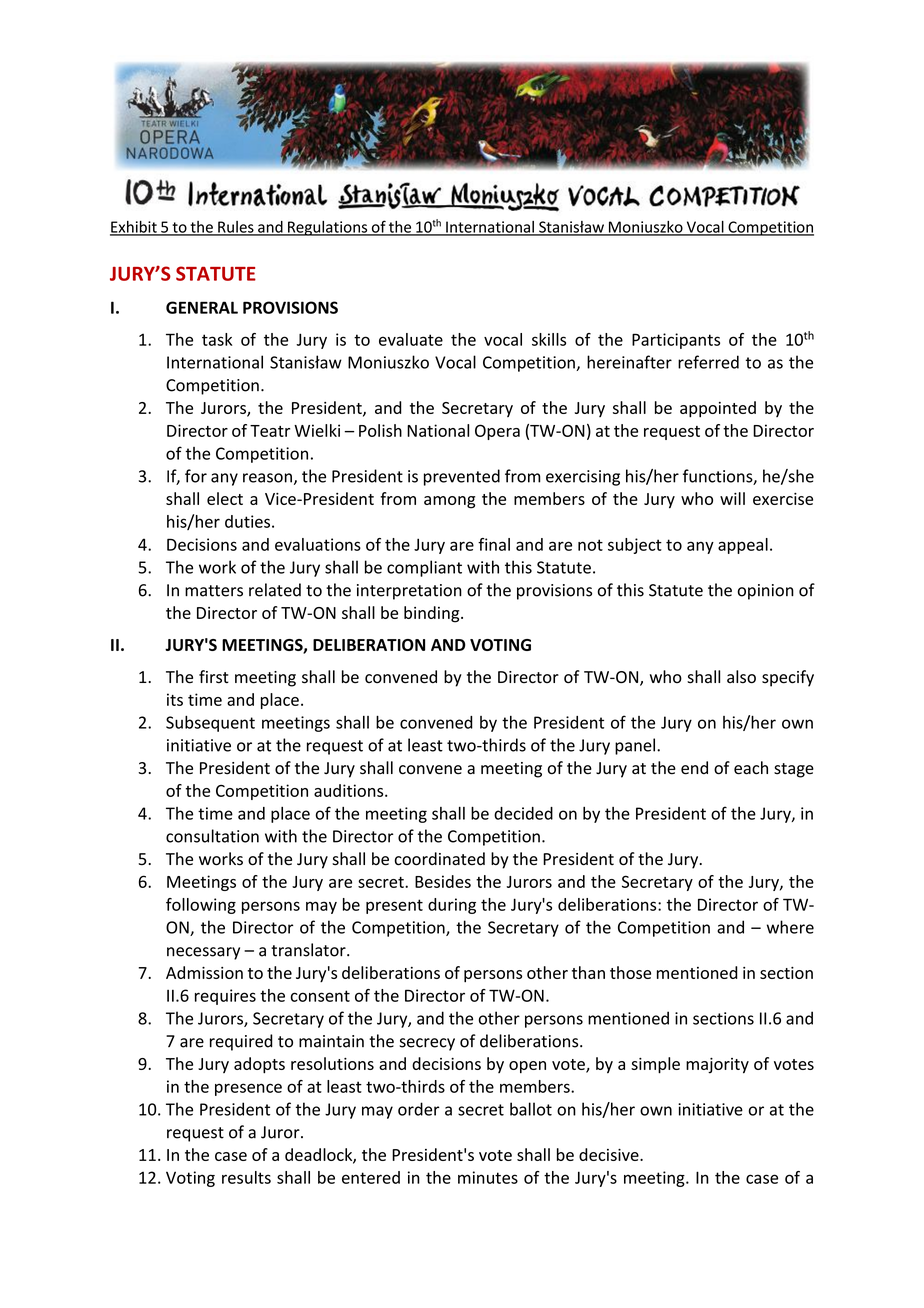 This screenshot has width=924, height=1308. I want to click on Rules, so click(236, 228).
